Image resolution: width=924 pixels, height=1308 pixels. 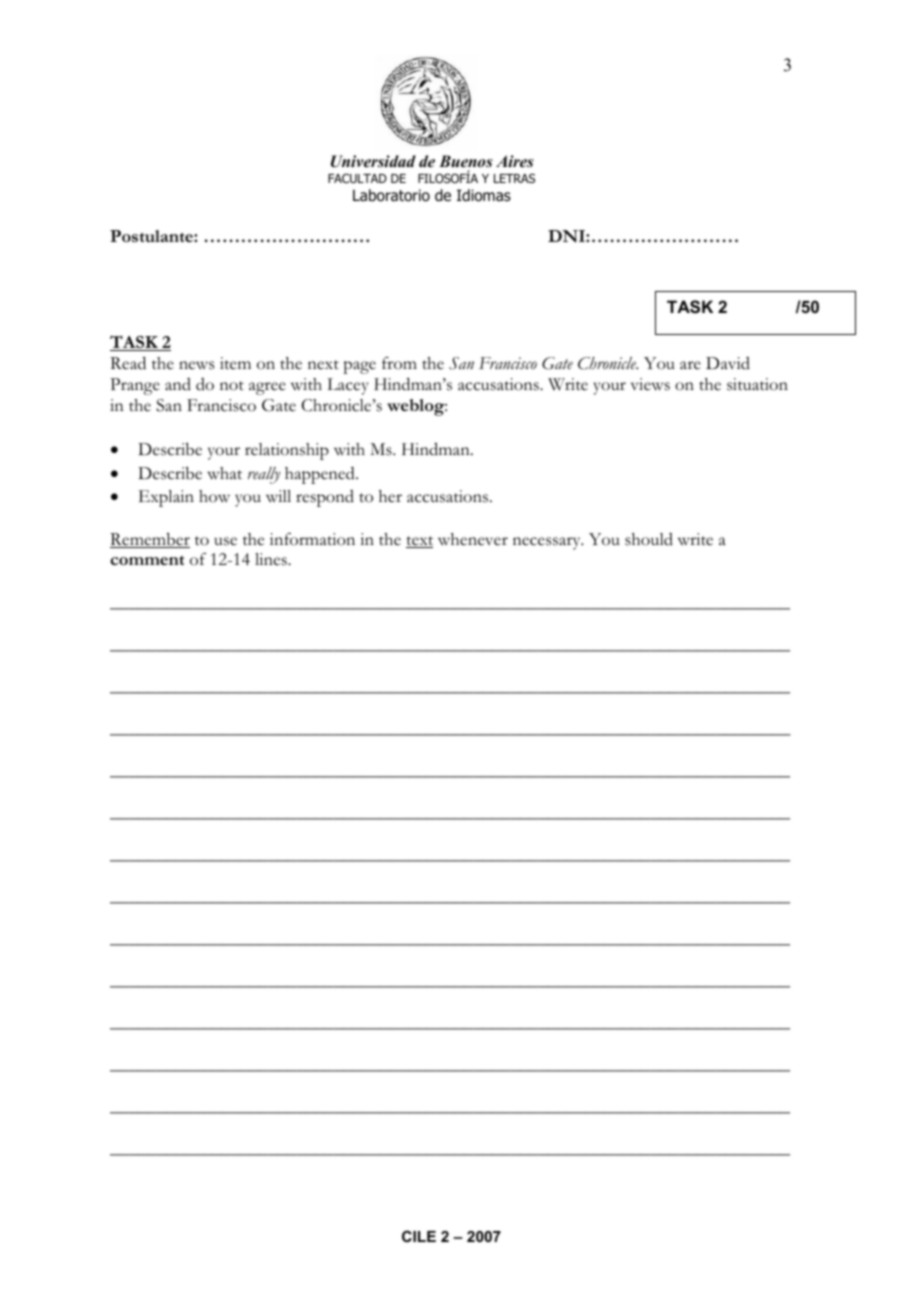 I want to click on David, so click(x=728, y=363).
